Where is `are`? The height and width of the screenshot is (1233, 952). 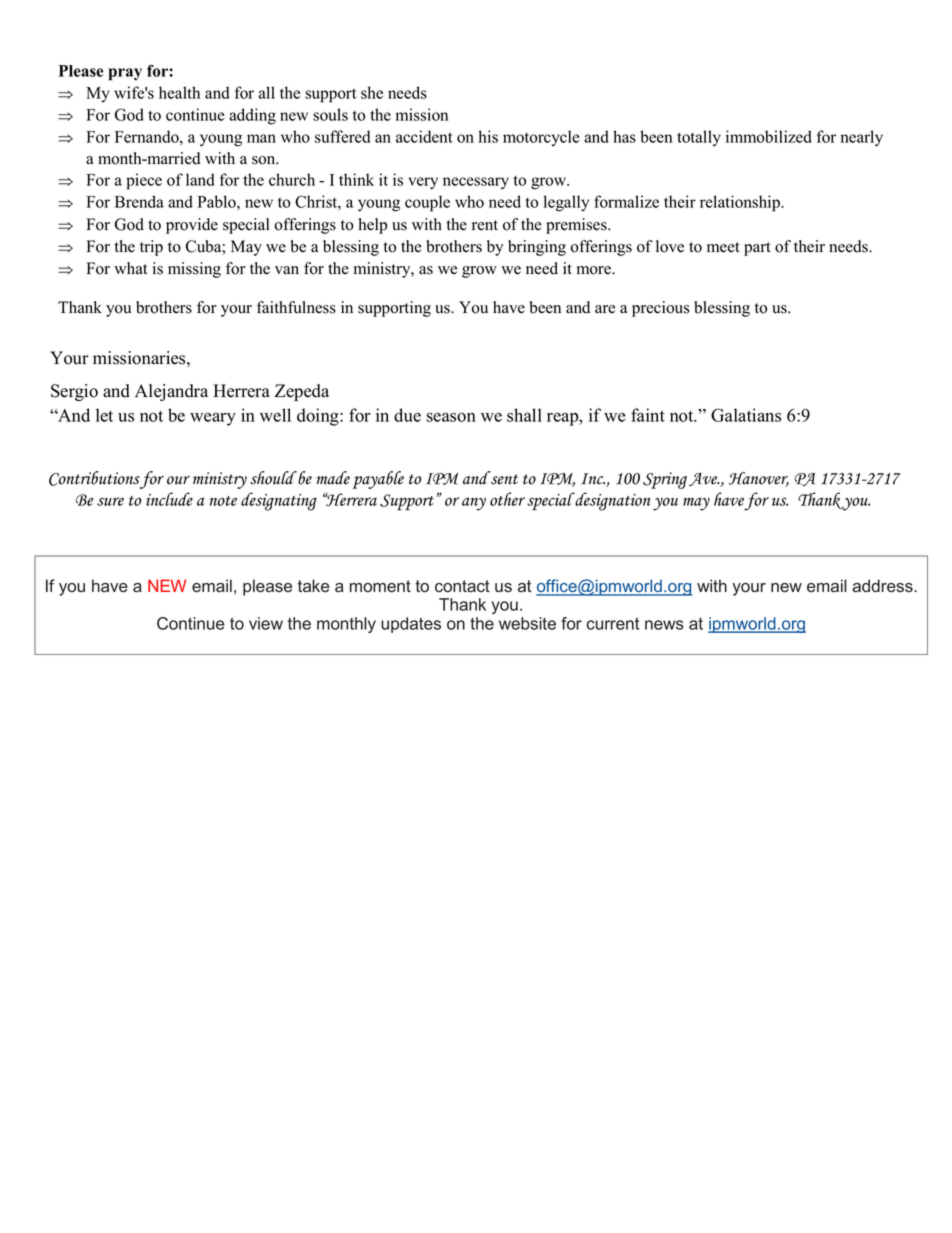 are is located at coordinates (605, 309).
